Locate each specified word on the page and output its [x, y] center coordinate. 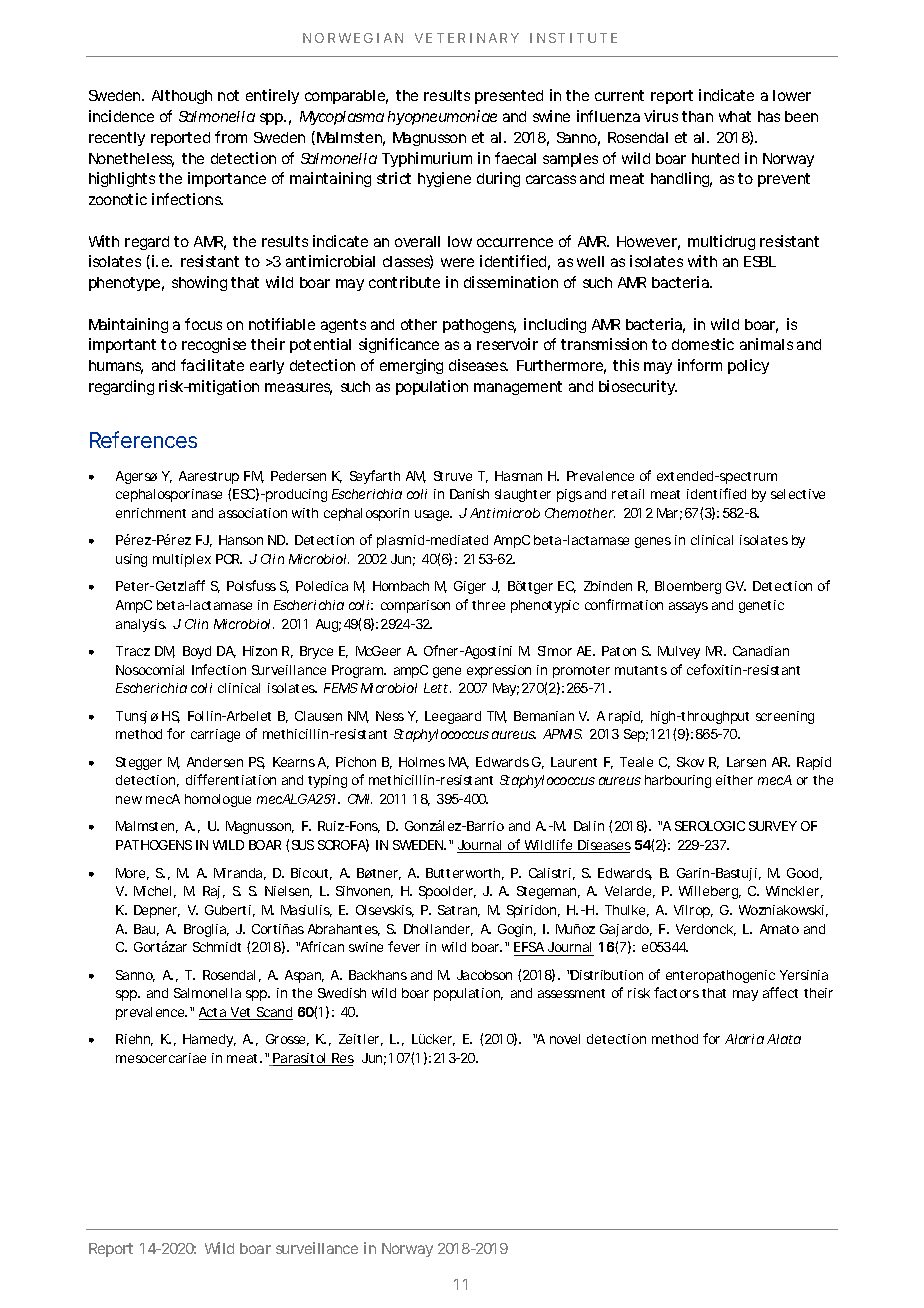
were [457, 262]
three [488, 605]
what [735, 116]
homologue [218, 800]
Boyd [197, 652]
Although [182, 97]
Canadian [761, 651]
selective [798, 494]
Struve [453, 476]
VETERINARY [467, 38]
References [143, 439]
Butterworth [465, 874]
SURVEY [773, 826]
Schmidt [217, 947]
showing [199, 283]
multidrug [721, 242]
